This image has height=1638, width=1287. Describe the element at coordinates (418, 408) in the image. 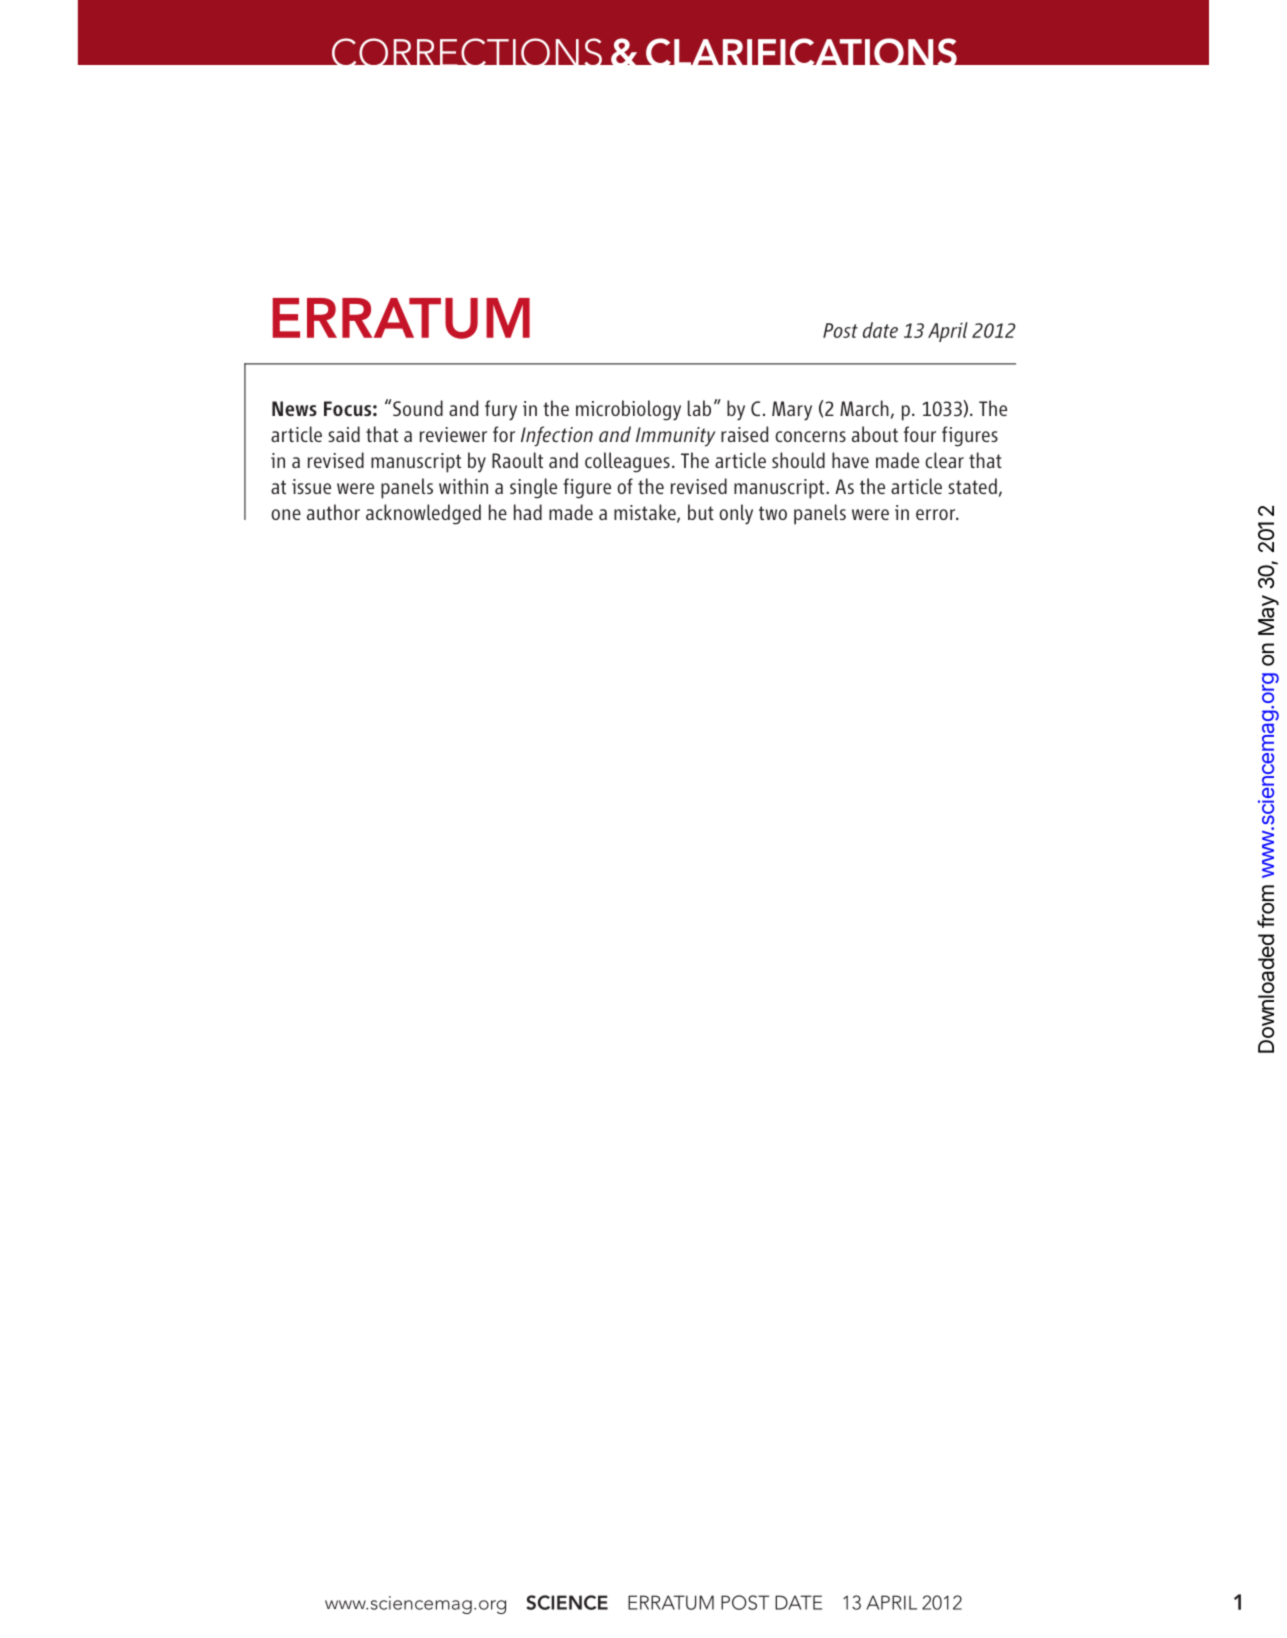

I see `Sound` at that location.
